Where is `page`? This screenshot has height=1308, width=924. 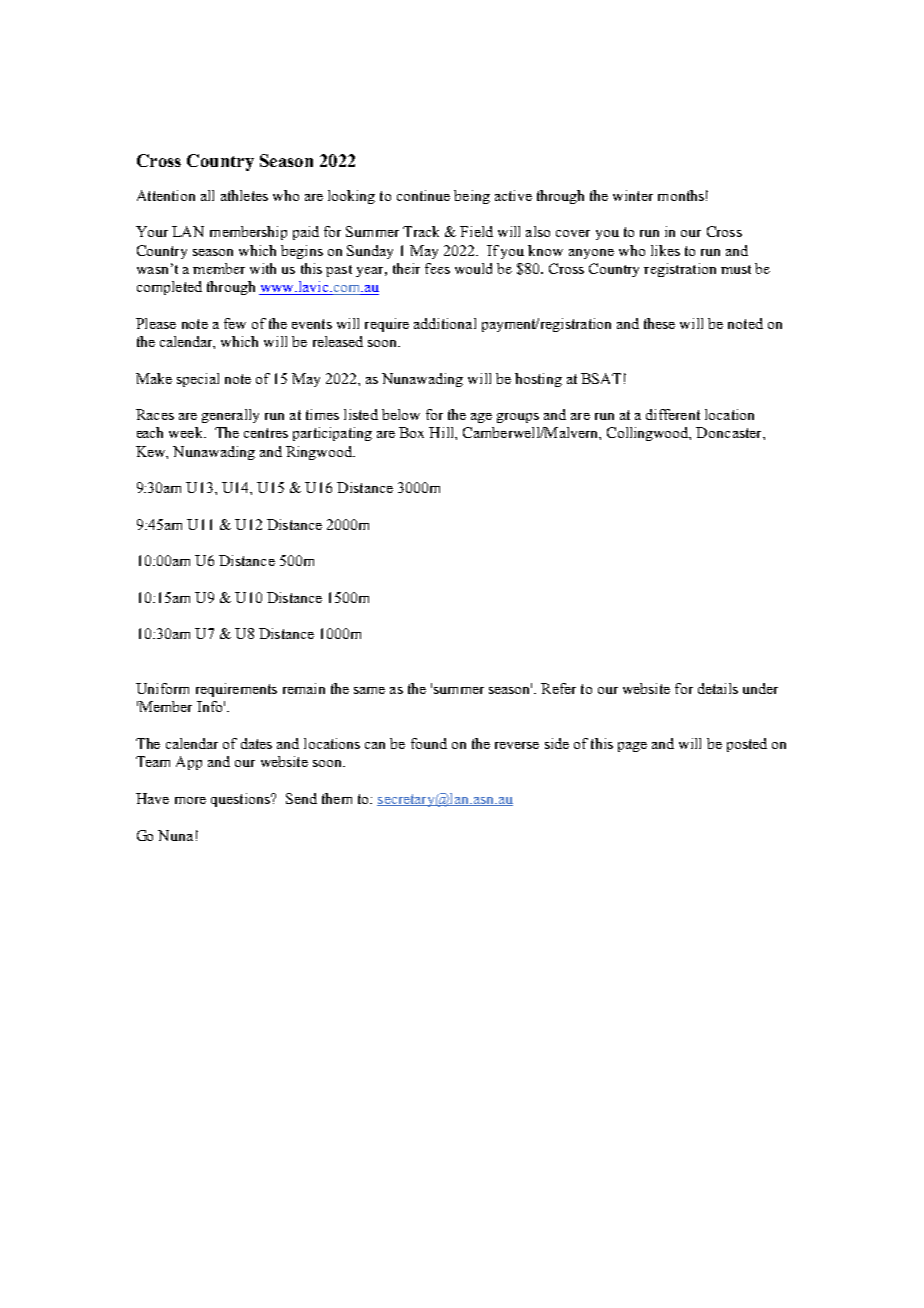
page is located at coordinates (632, 747).
